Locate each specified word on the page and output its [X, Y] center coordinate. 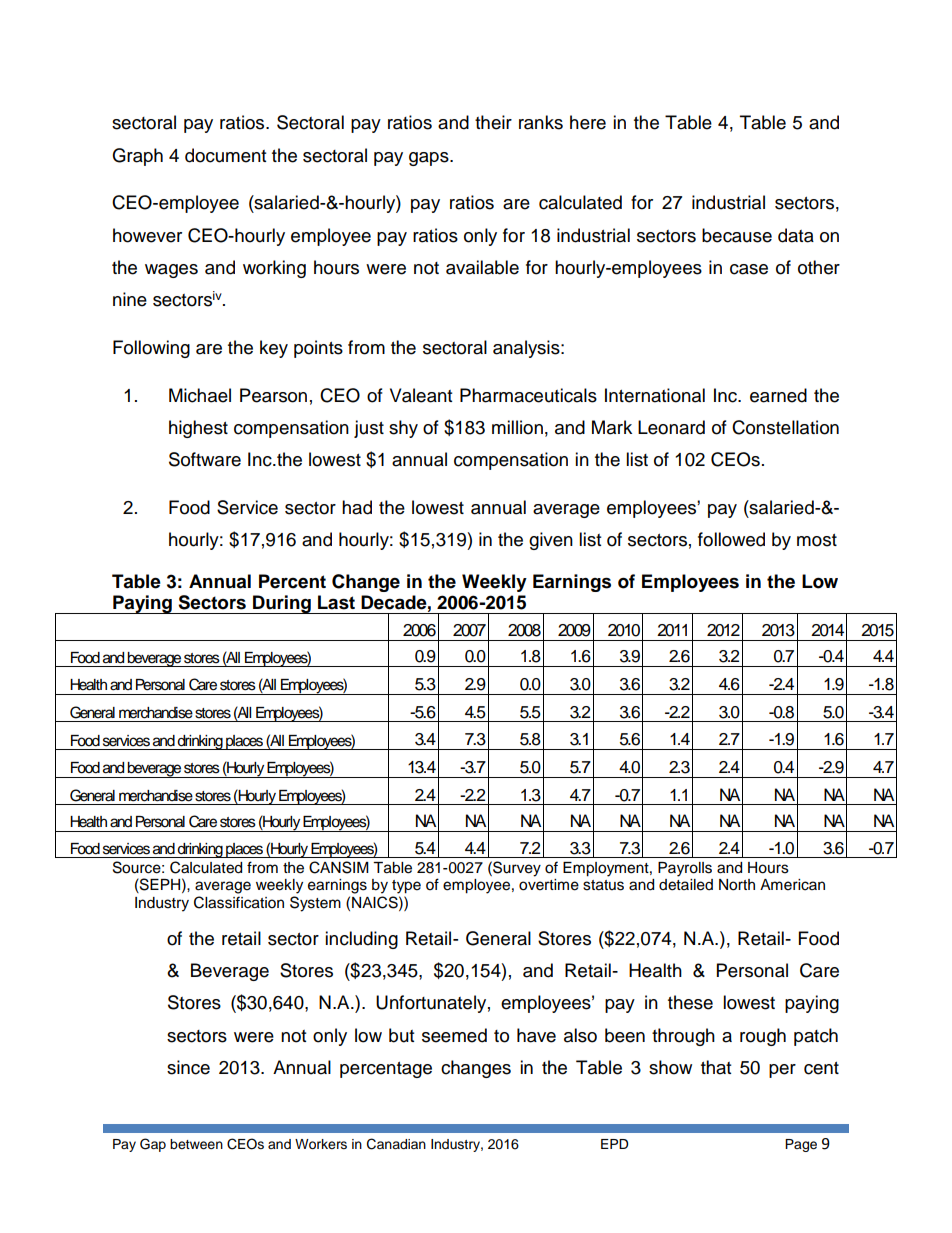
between [196, 1144]
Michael [200, 395]
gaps [430, 159]
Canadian [396, 1144]
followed [731, 539]
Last [336, 602]
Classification [239, 902]
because [737, 235]
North [737, 885]
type [406, 887]
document [225, 155]
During [282, 604]
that [716, 1067]
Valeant [421, 395]
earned [778, 395]
